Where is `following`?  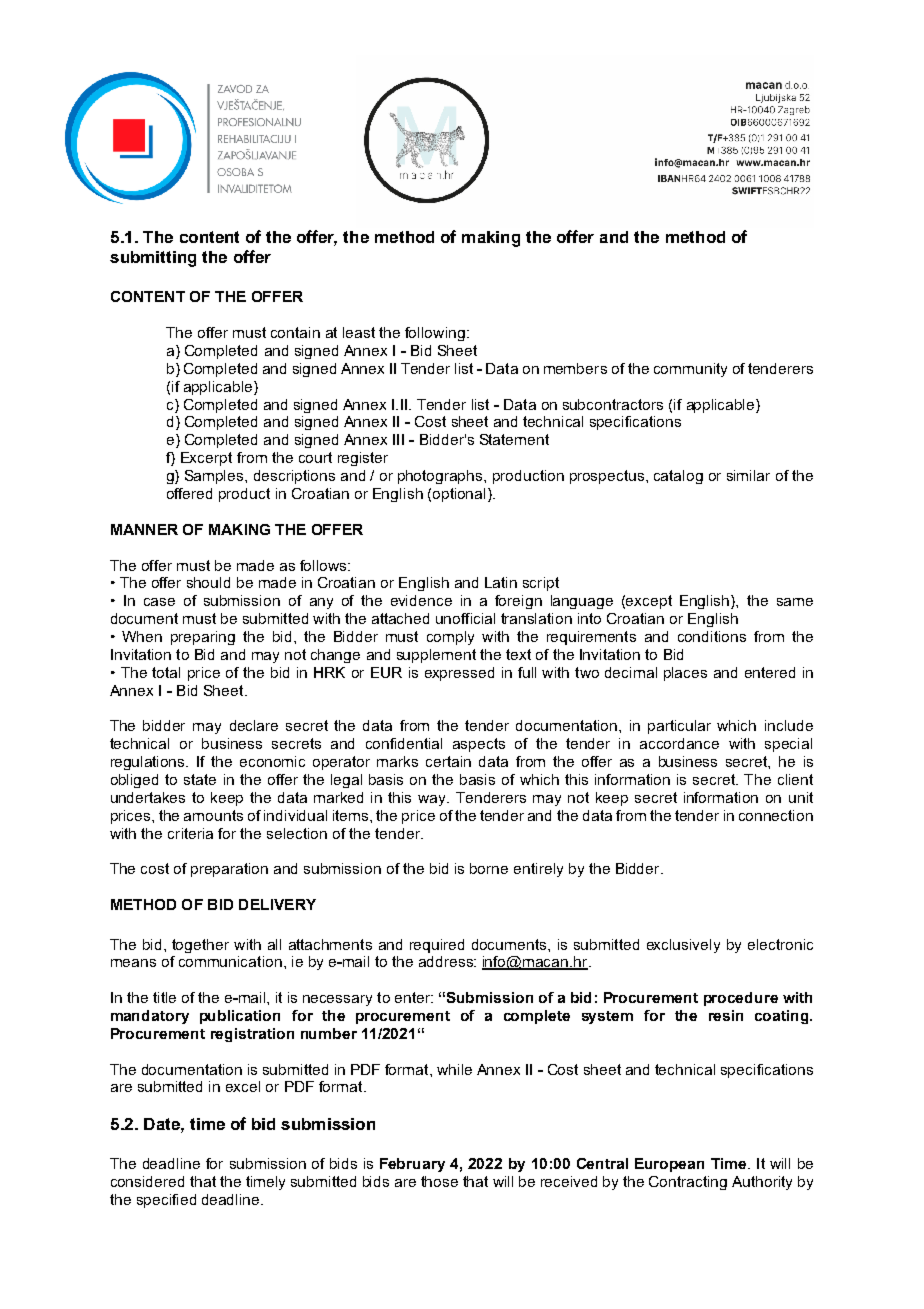
following is located at coordinates (435, 334).
